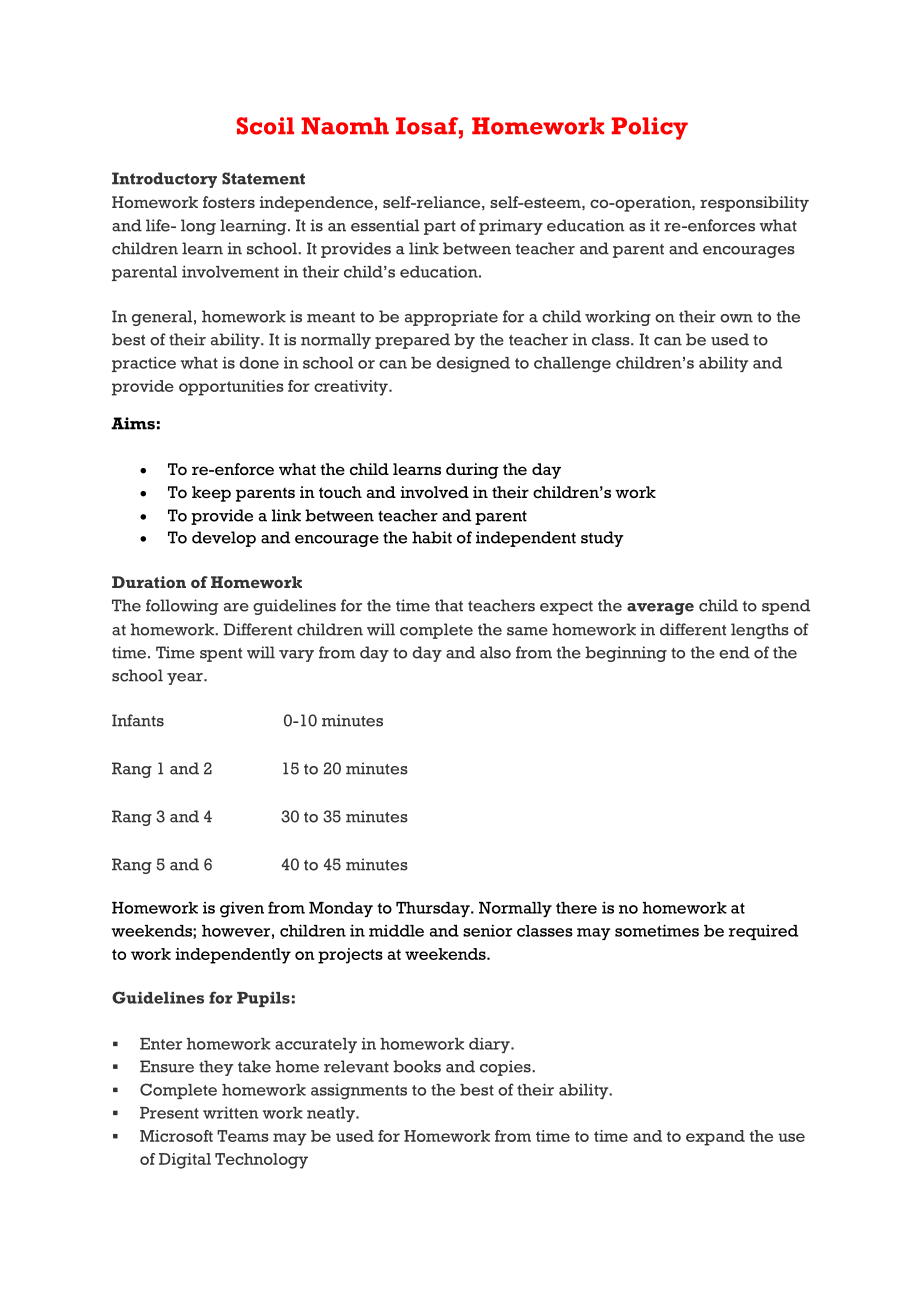 The width and height of the screenshot is (924, 1308). Describe the element at coordinates (495, 652) in the screenshot. I see `also` at that location.
